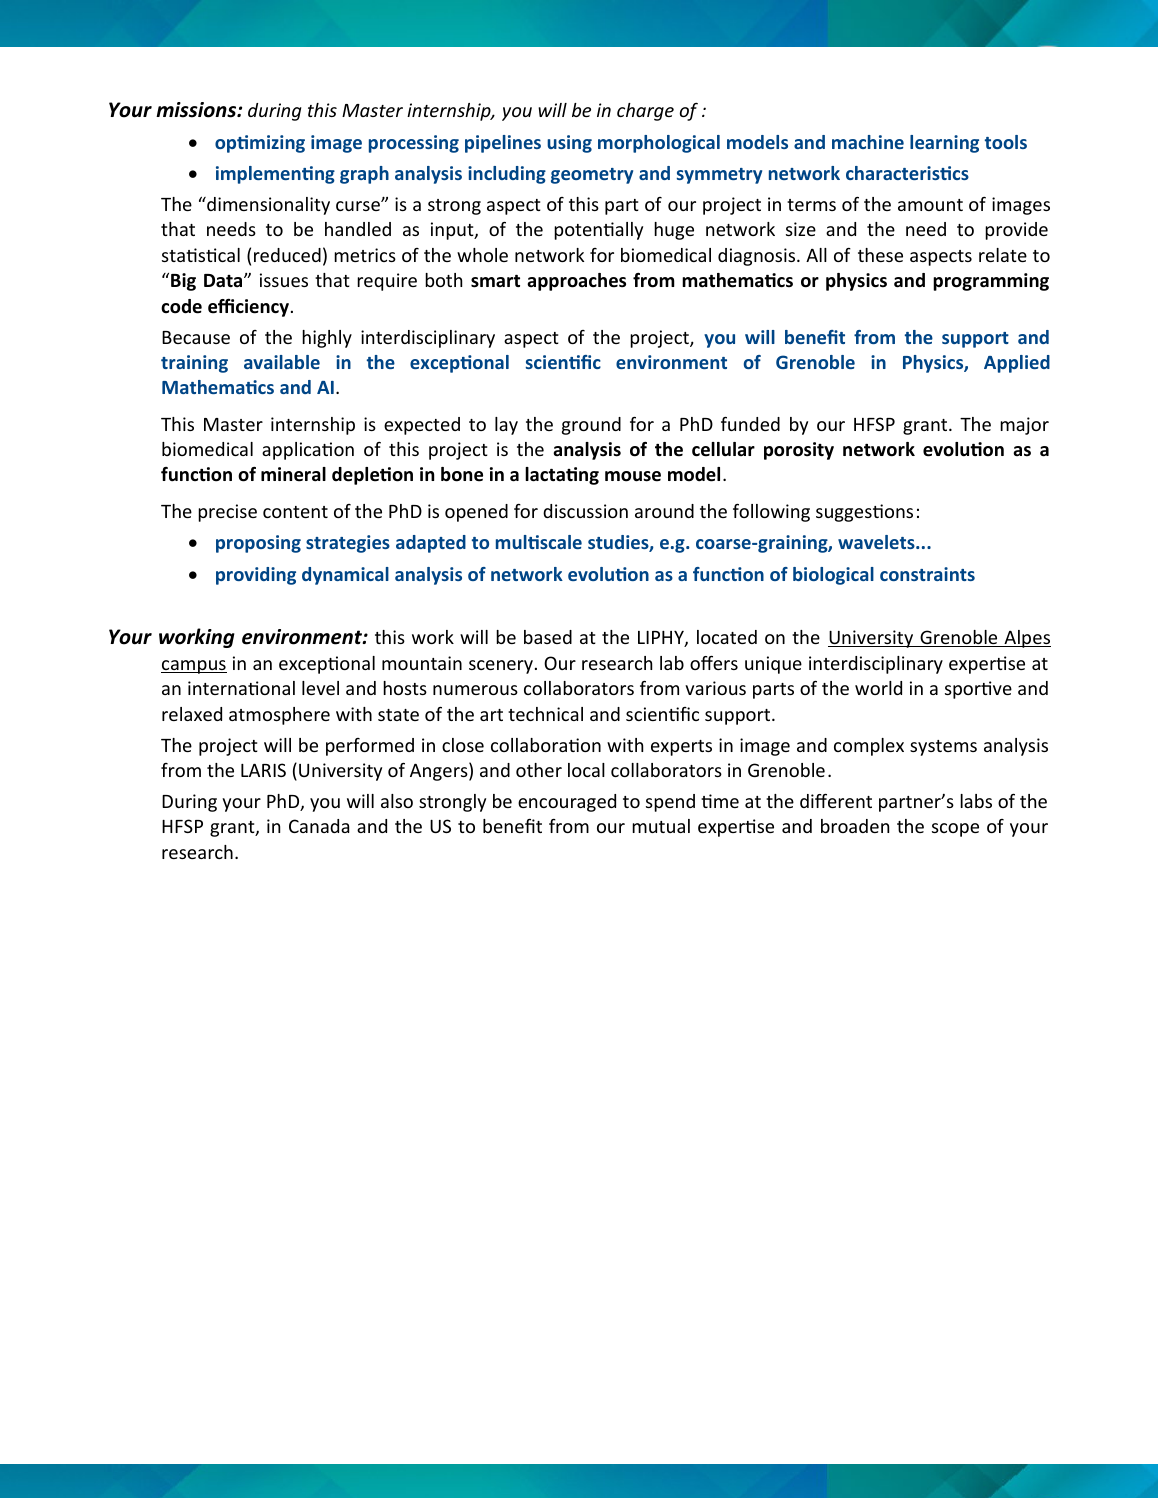  I want to click on using, so click(569, 144).
